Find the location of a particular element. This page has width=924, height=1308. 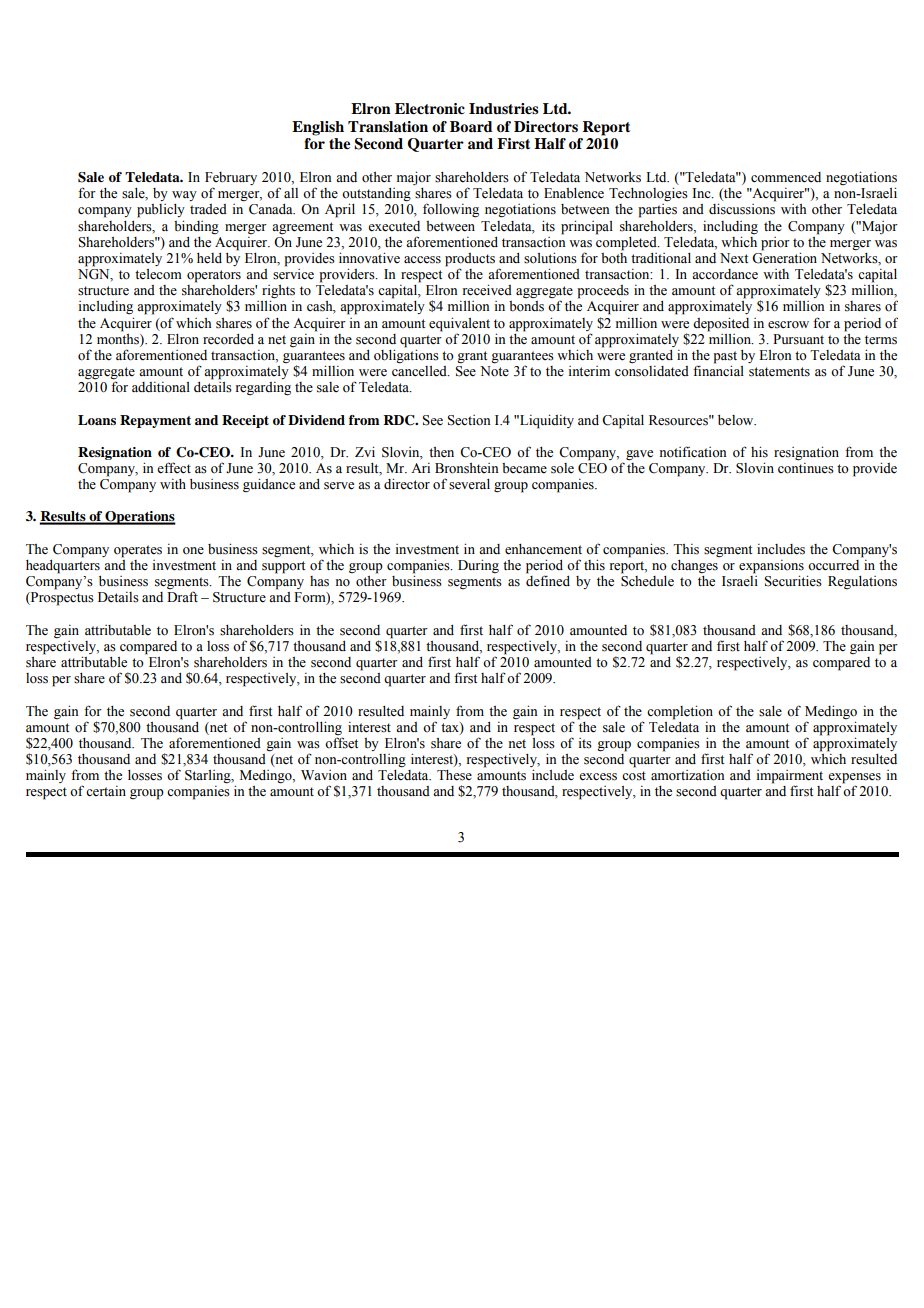

operates is located at coordinates (138, 551).
